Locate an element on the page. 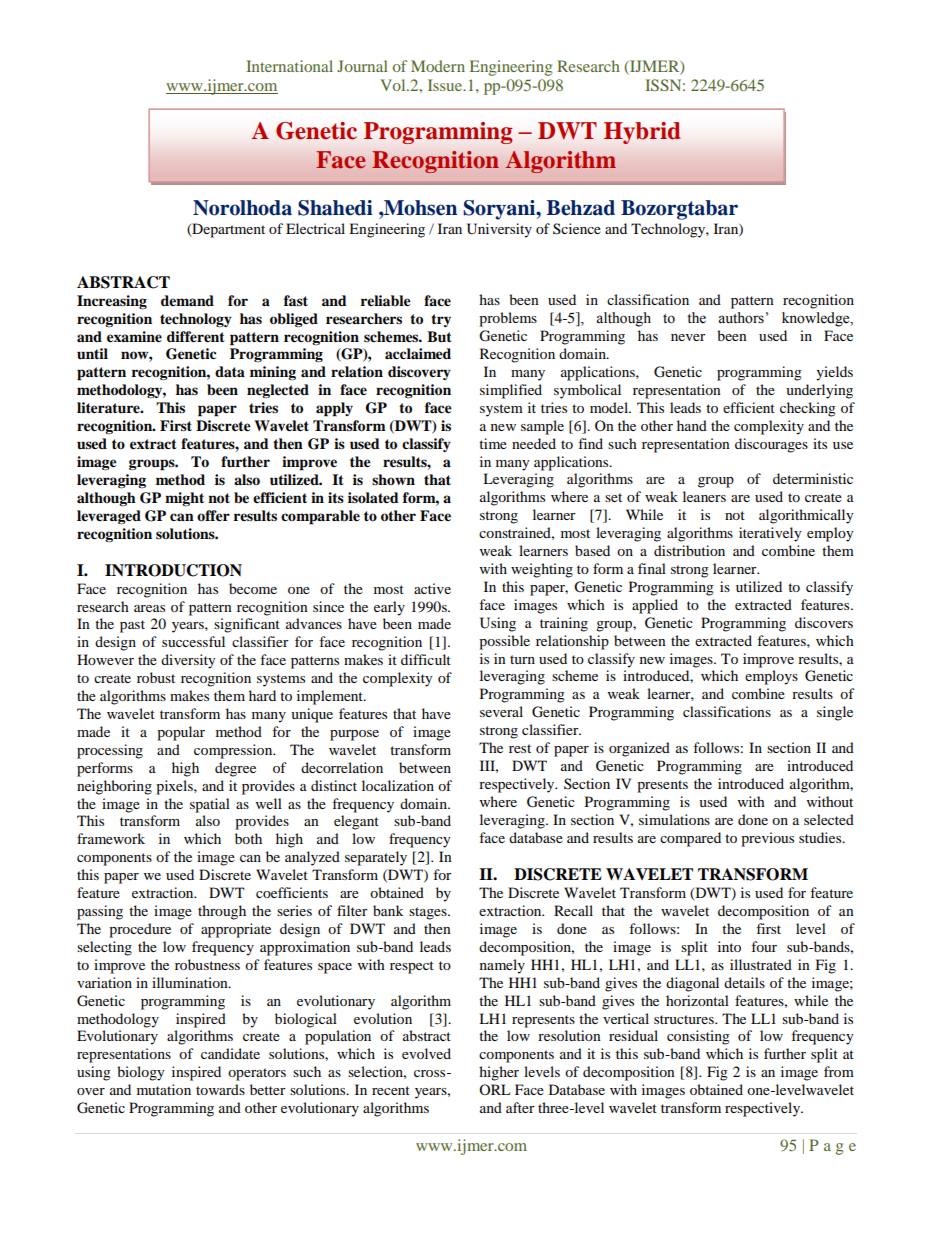 Image resolution: width=952 pixels, height=1233 pixels. discourages is located at coordinates (771, 445).
